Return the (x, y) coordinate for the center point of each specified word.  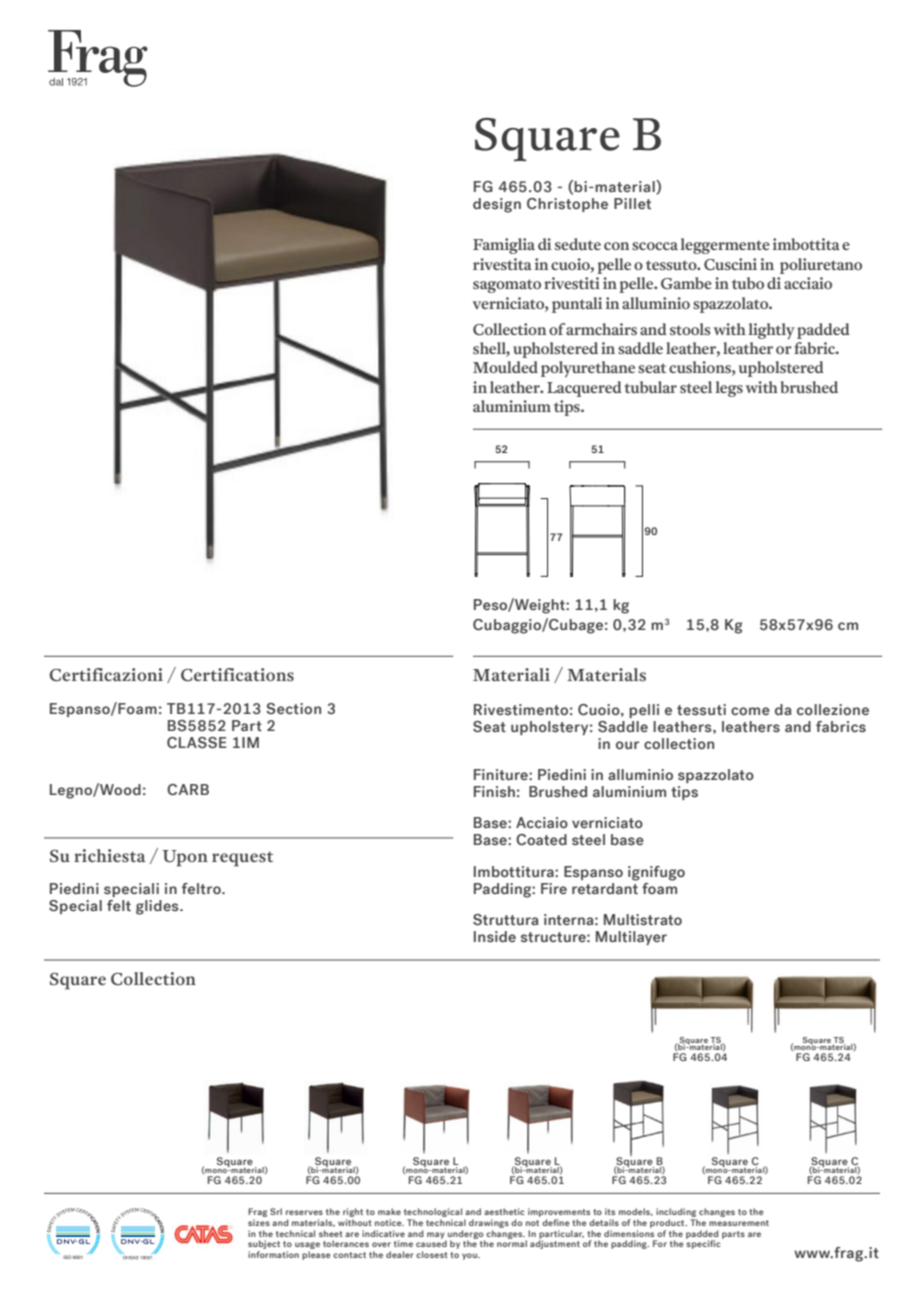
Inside (495, 937)
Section (293, 709)
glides (158, 907)
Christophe (567, 205)
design (497, 205)
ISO (67, 1257)
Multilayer (631, 938)
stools (690, 329)
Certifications (237, 675)
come (750, 711)
